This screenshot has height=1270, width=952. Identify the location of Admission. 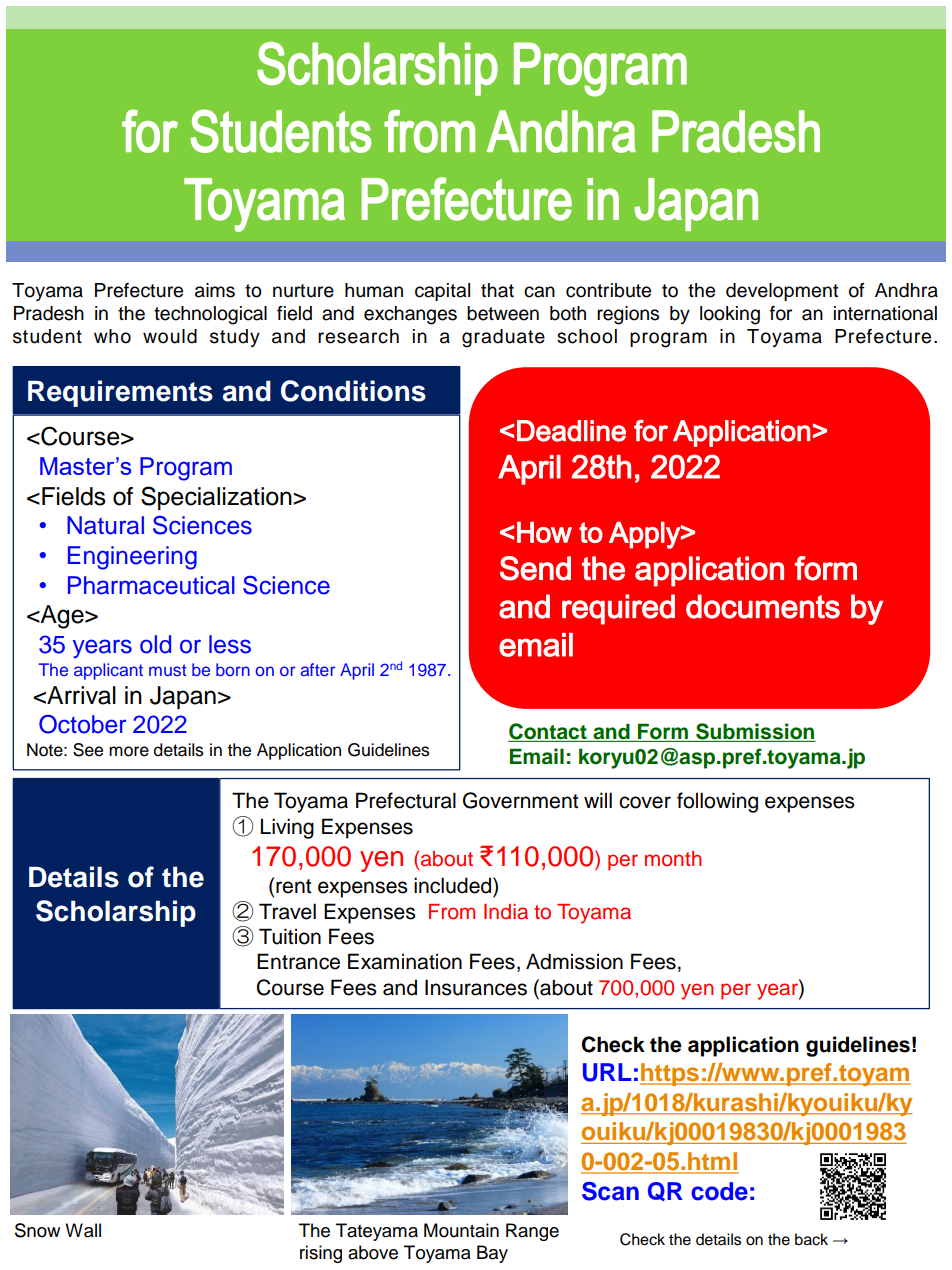
(574, 961).
